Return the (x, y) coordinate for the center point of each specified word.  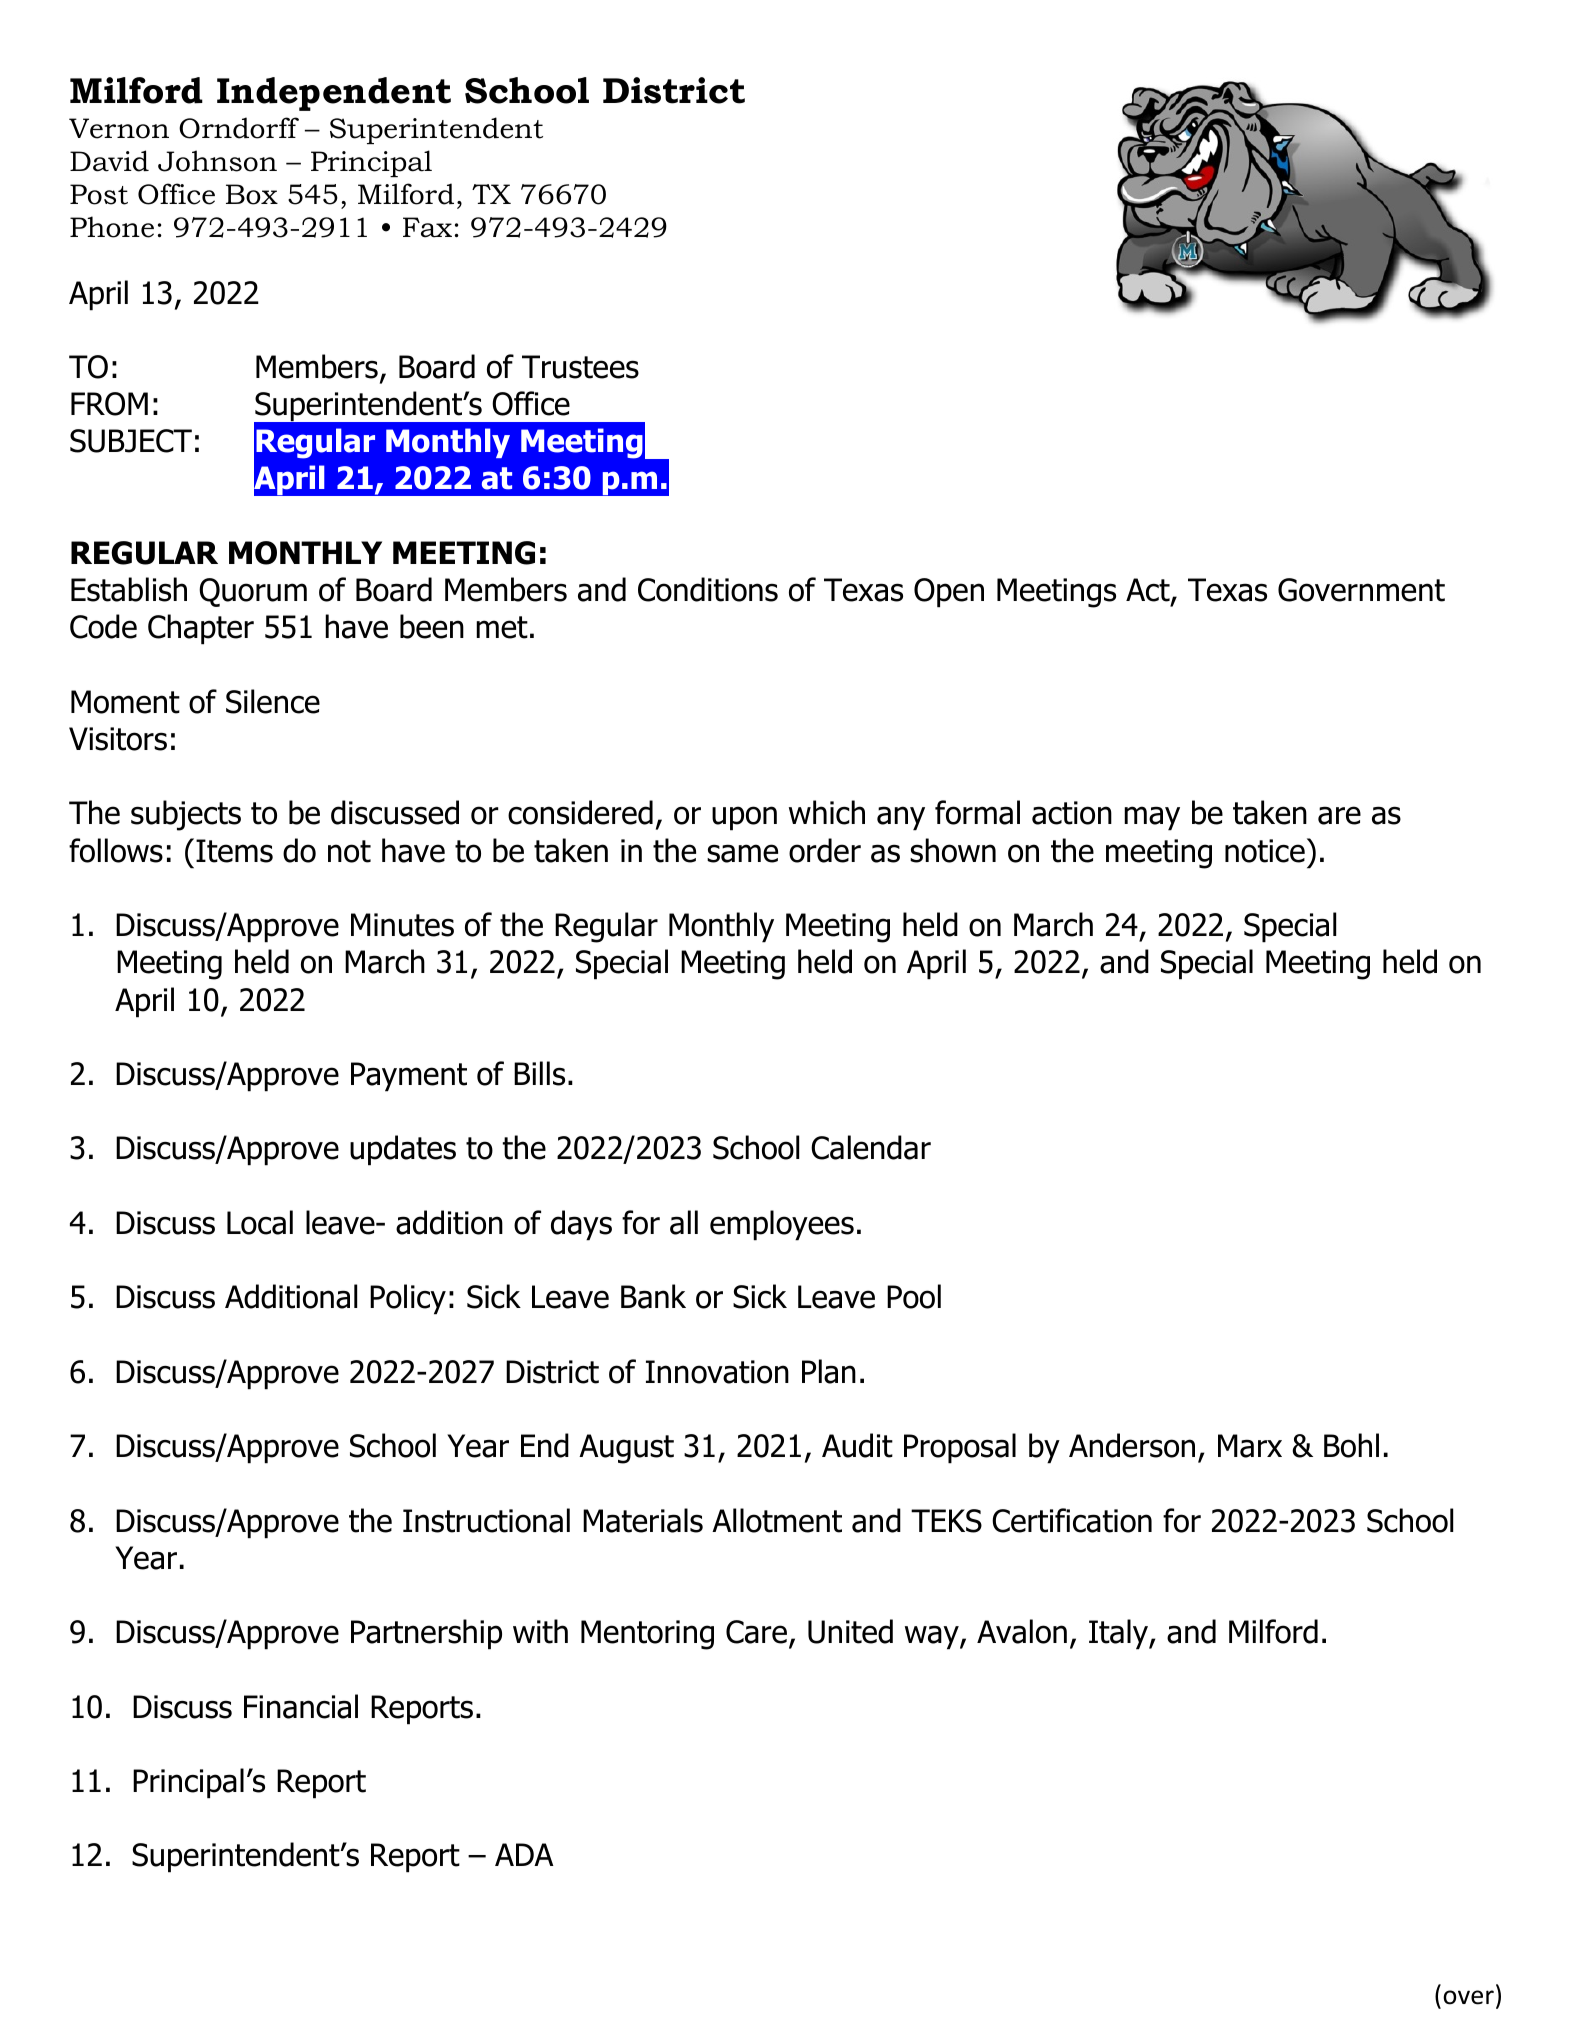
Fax (427, 227)
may (1152, 818)
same (742, 853)
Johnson (217, 161)
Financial (301, 1706)
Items (234, 851)
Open (949, 593)
